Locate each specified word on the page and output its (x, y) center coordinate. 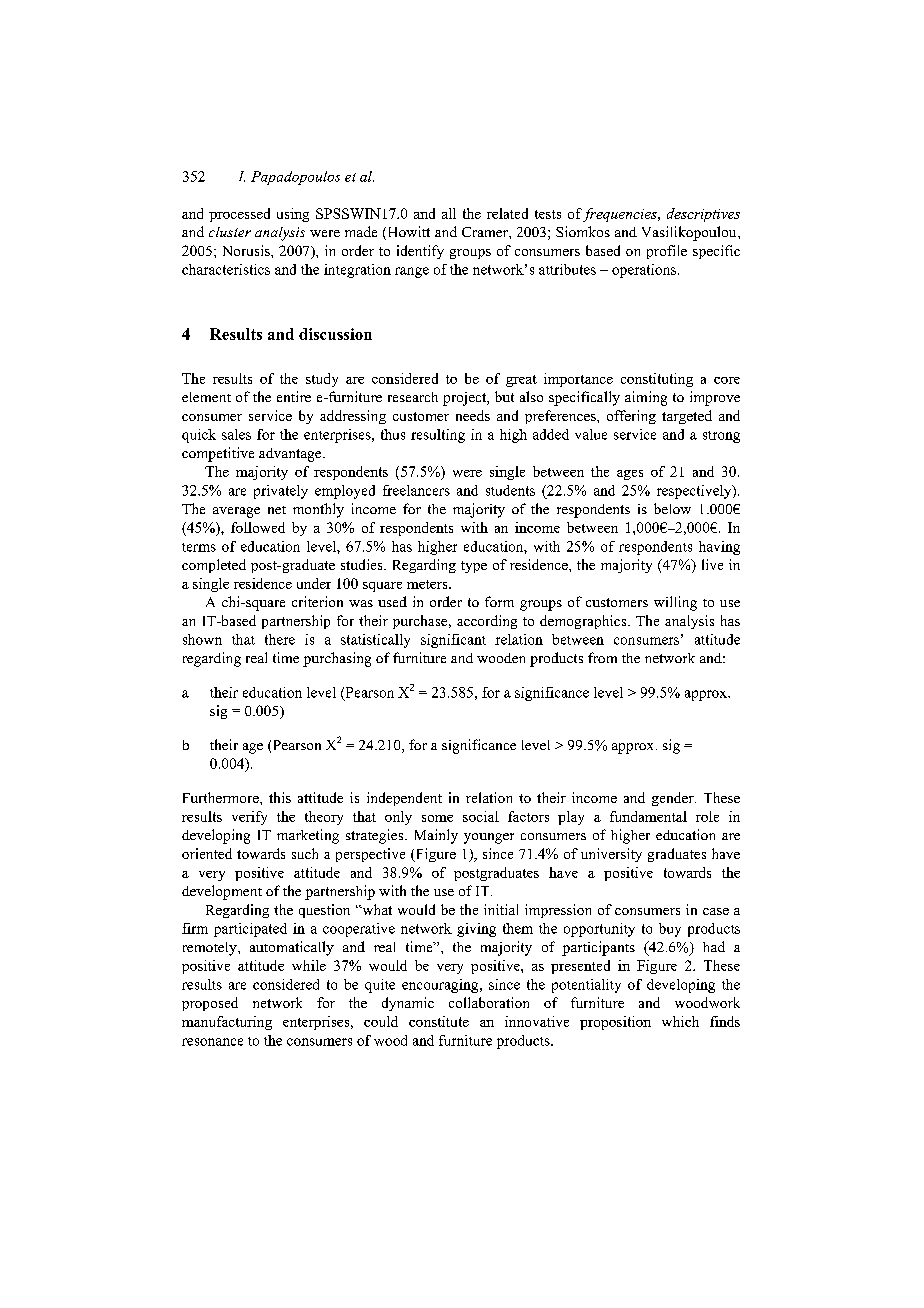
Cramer (486, 232)
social (481, 816)
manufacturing (227, 1023)
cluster (230, 232)
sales (236, 434)
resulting (438, 436)
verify (249, 818)
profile (667, 252)
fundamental (648, 816)
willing (675, 603)
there (280, 639)
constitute (439, 1021)
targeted (687, 417)
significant (453, 641)
